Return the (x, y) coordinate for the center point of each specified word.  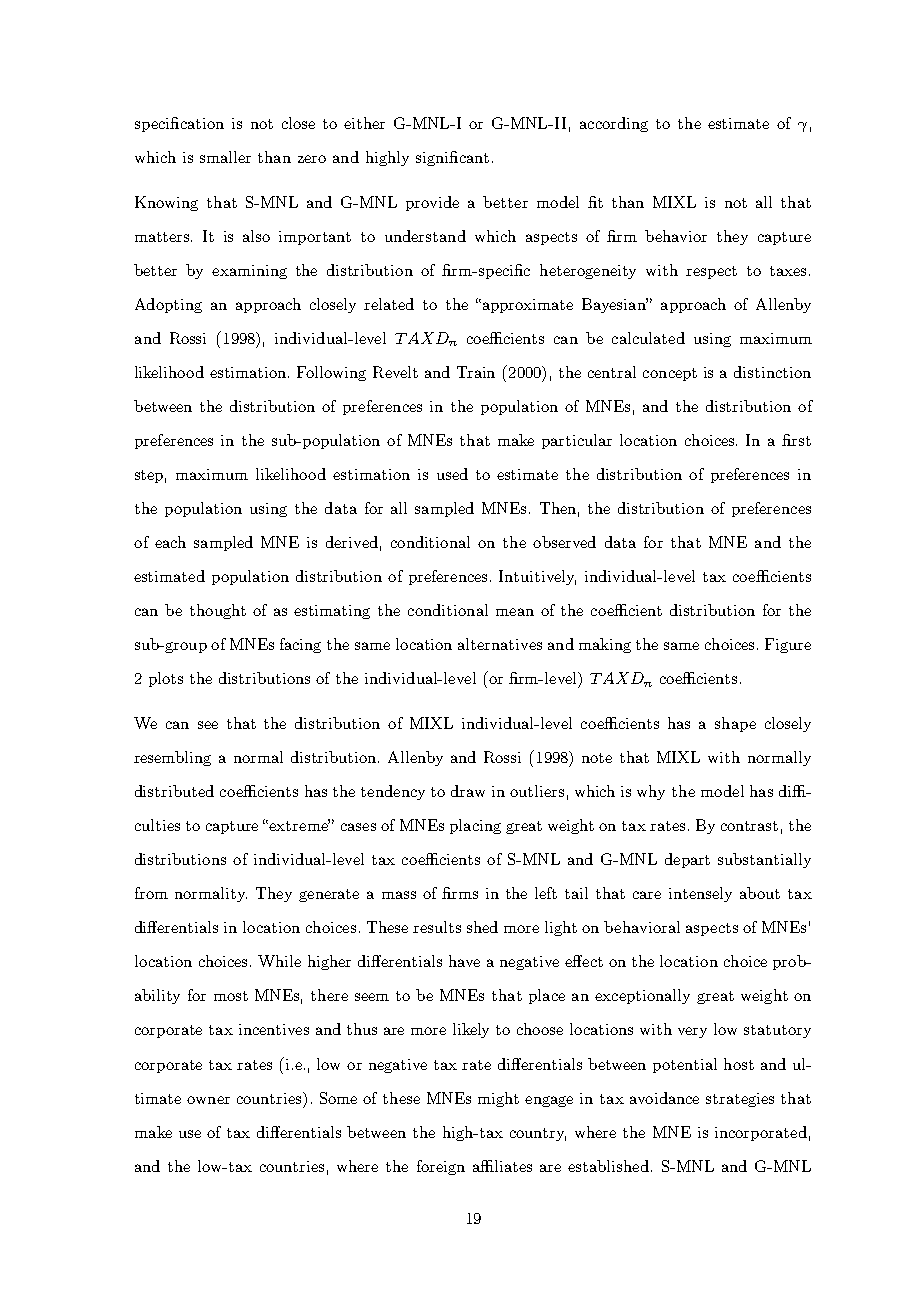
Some (338, 1098)
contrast (749, 826)
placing (475, 826)
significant (452, 158)
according (614, 124)
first (796, 440)
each (170, 542)
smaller (225, 157)
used (452, 474)
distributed (174, 791)
